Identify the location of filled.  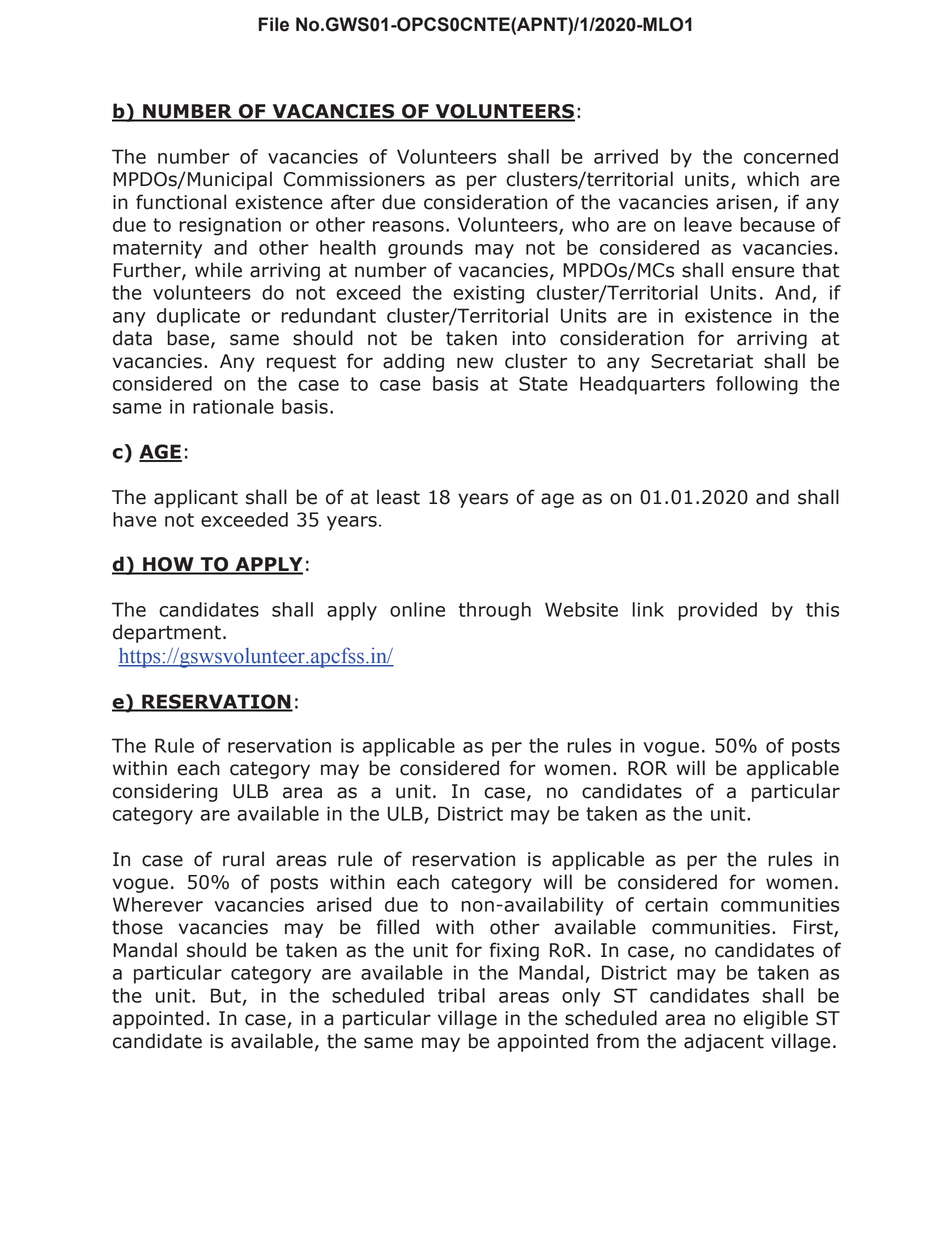
(397, 927).
